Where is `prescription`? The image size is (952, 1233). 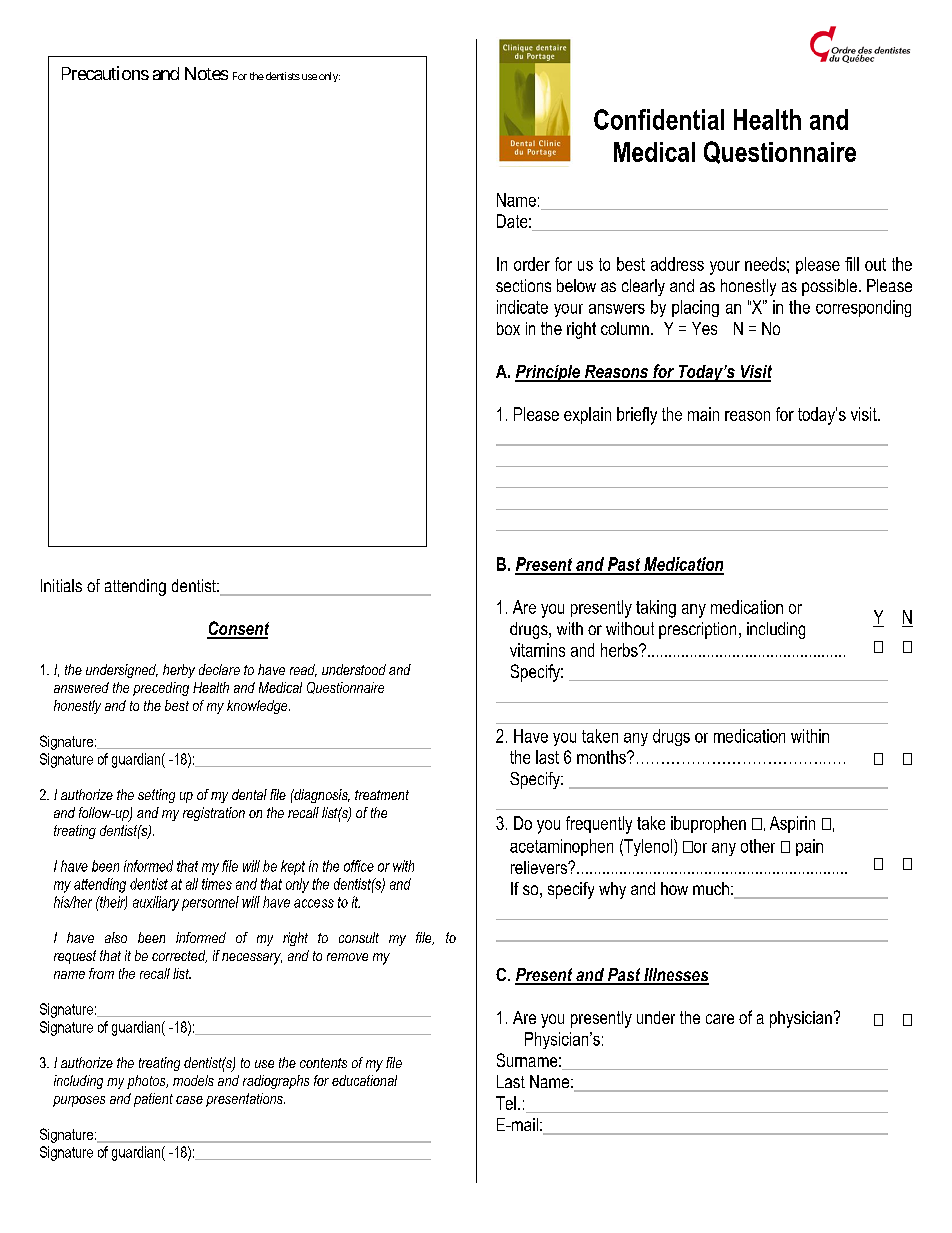 prescription is located at coordinates (697, 630).
